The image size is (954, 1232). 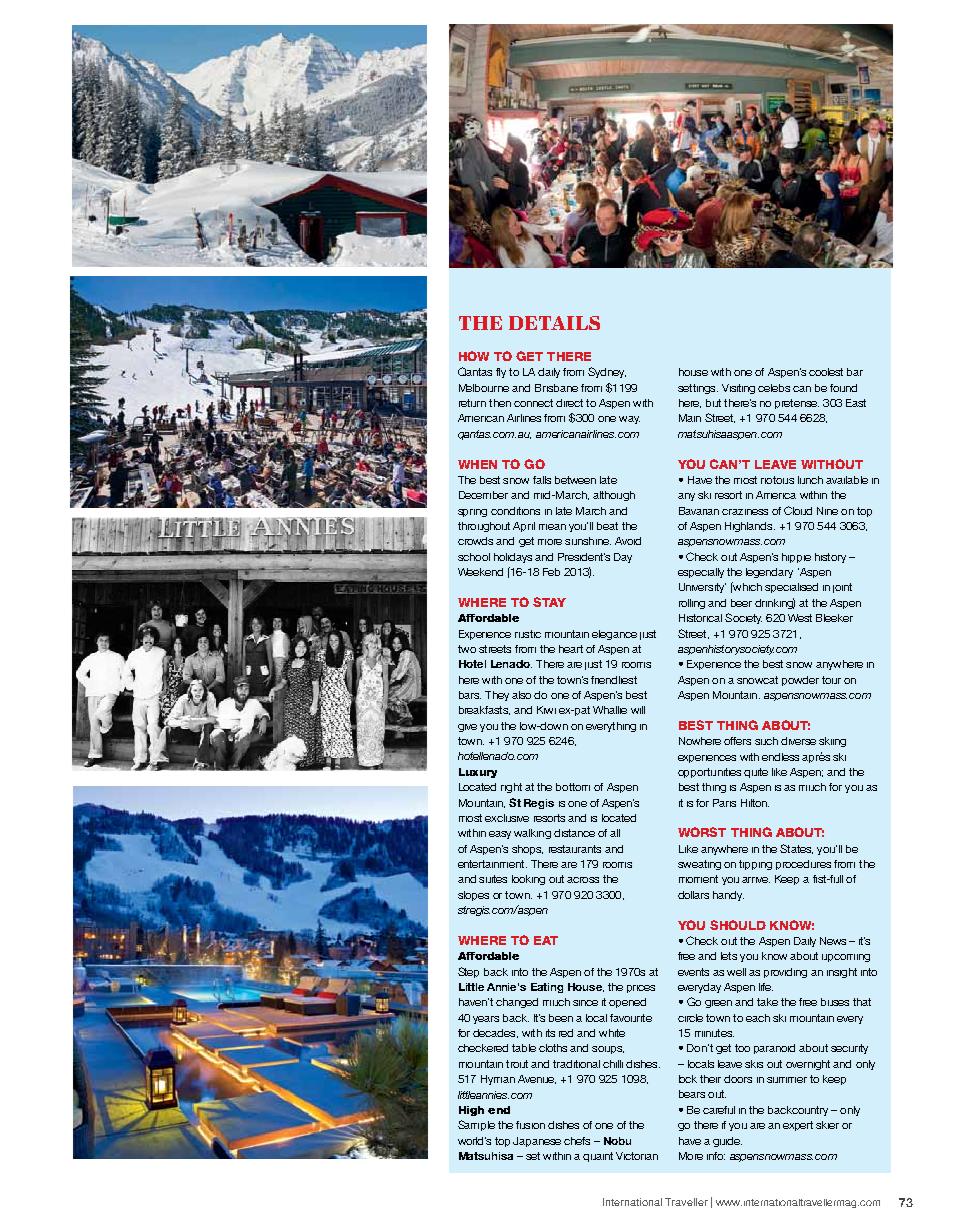 What do you see at coordinates (546, 710) in the document?
I see `Kiwi` at bounding box center [546, 710].
